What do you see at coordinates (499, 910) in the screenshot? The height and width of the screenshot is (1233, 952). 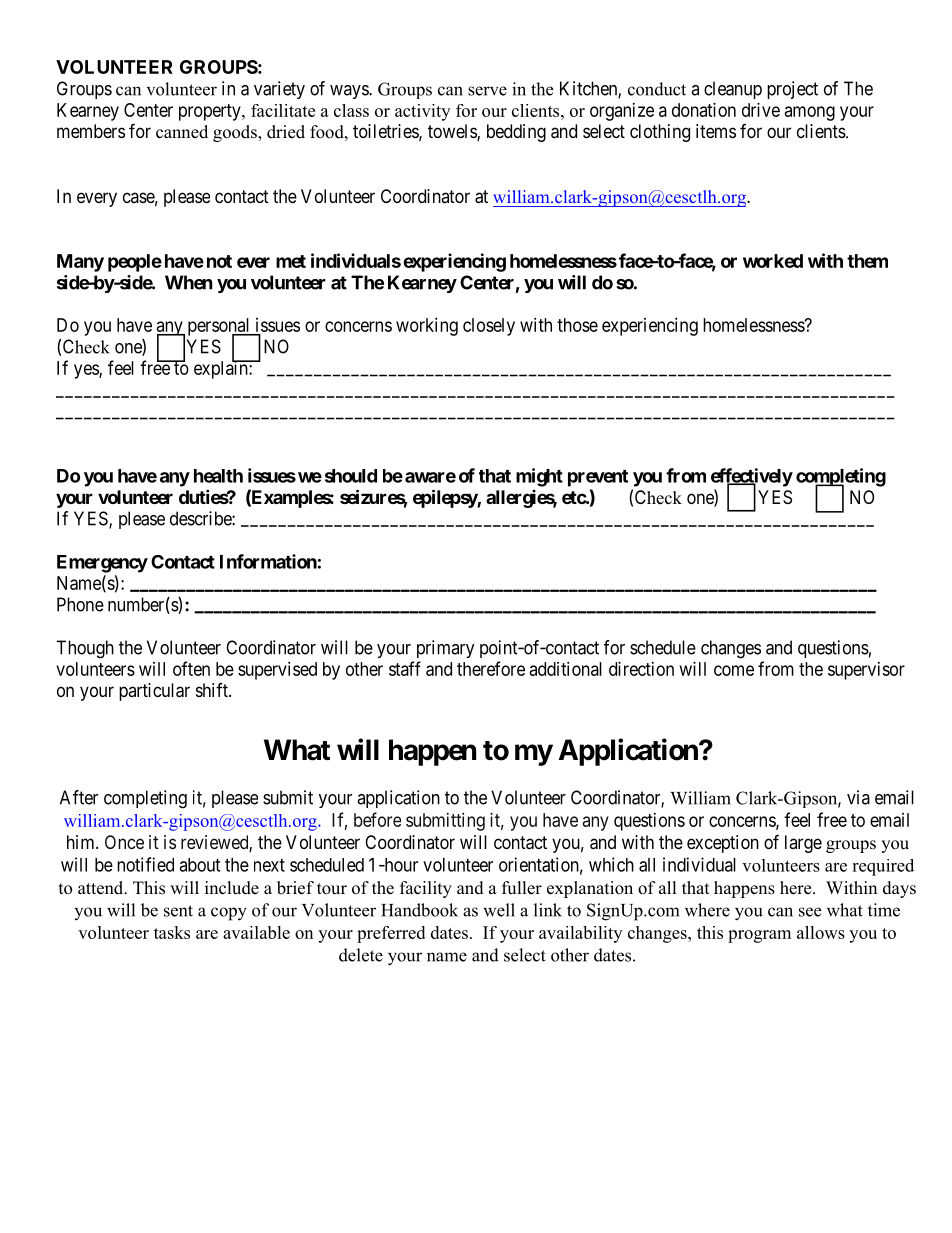 I see `well` at bounding box center [499, 910].
